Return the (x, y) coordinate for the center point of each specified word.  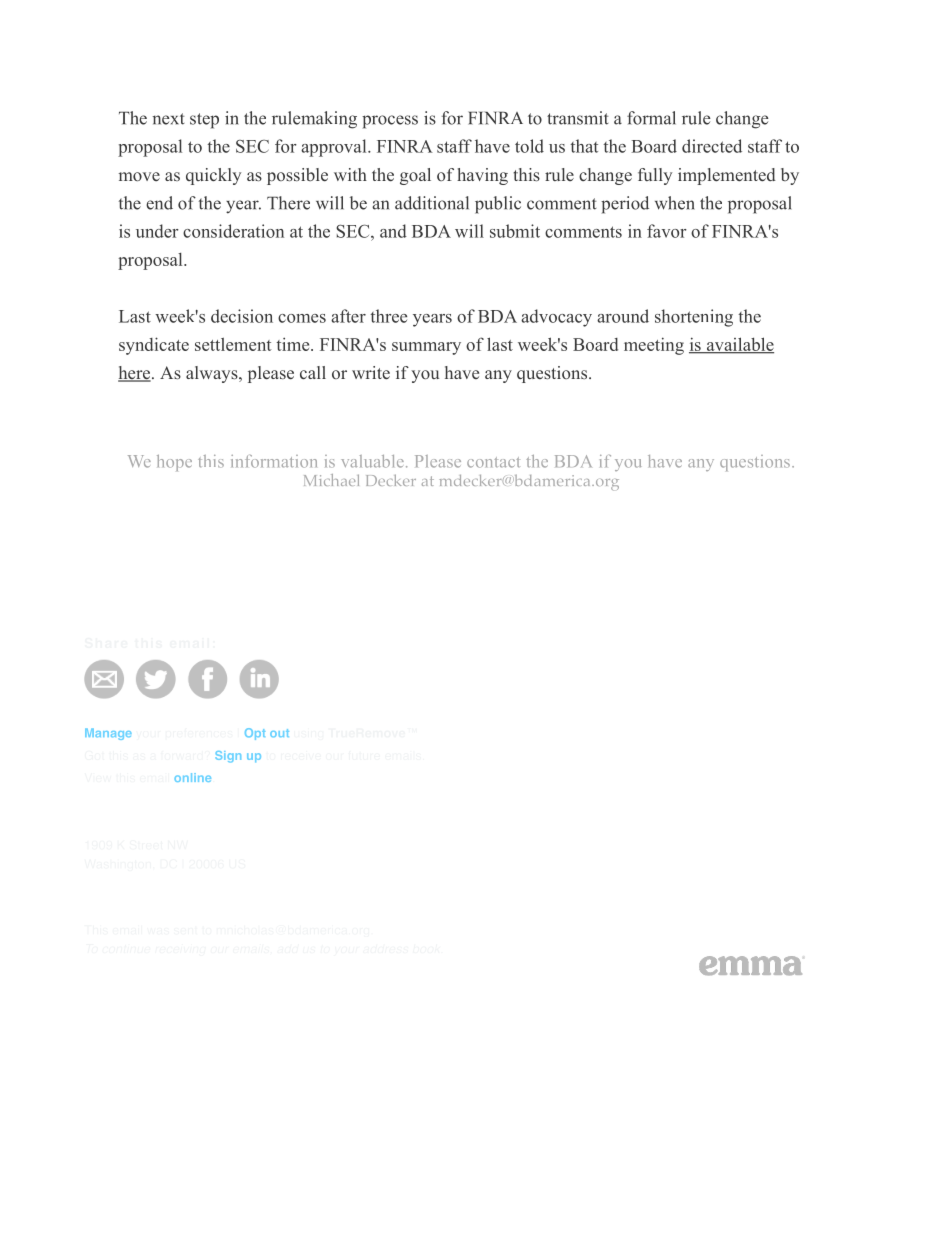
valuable (372, 461)
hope (174, 463)
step (204, 121)
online (192, 777)
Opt (255, 734)
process (390, 122)
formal (651, 118)
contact (493, 462)
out (279, 733)
